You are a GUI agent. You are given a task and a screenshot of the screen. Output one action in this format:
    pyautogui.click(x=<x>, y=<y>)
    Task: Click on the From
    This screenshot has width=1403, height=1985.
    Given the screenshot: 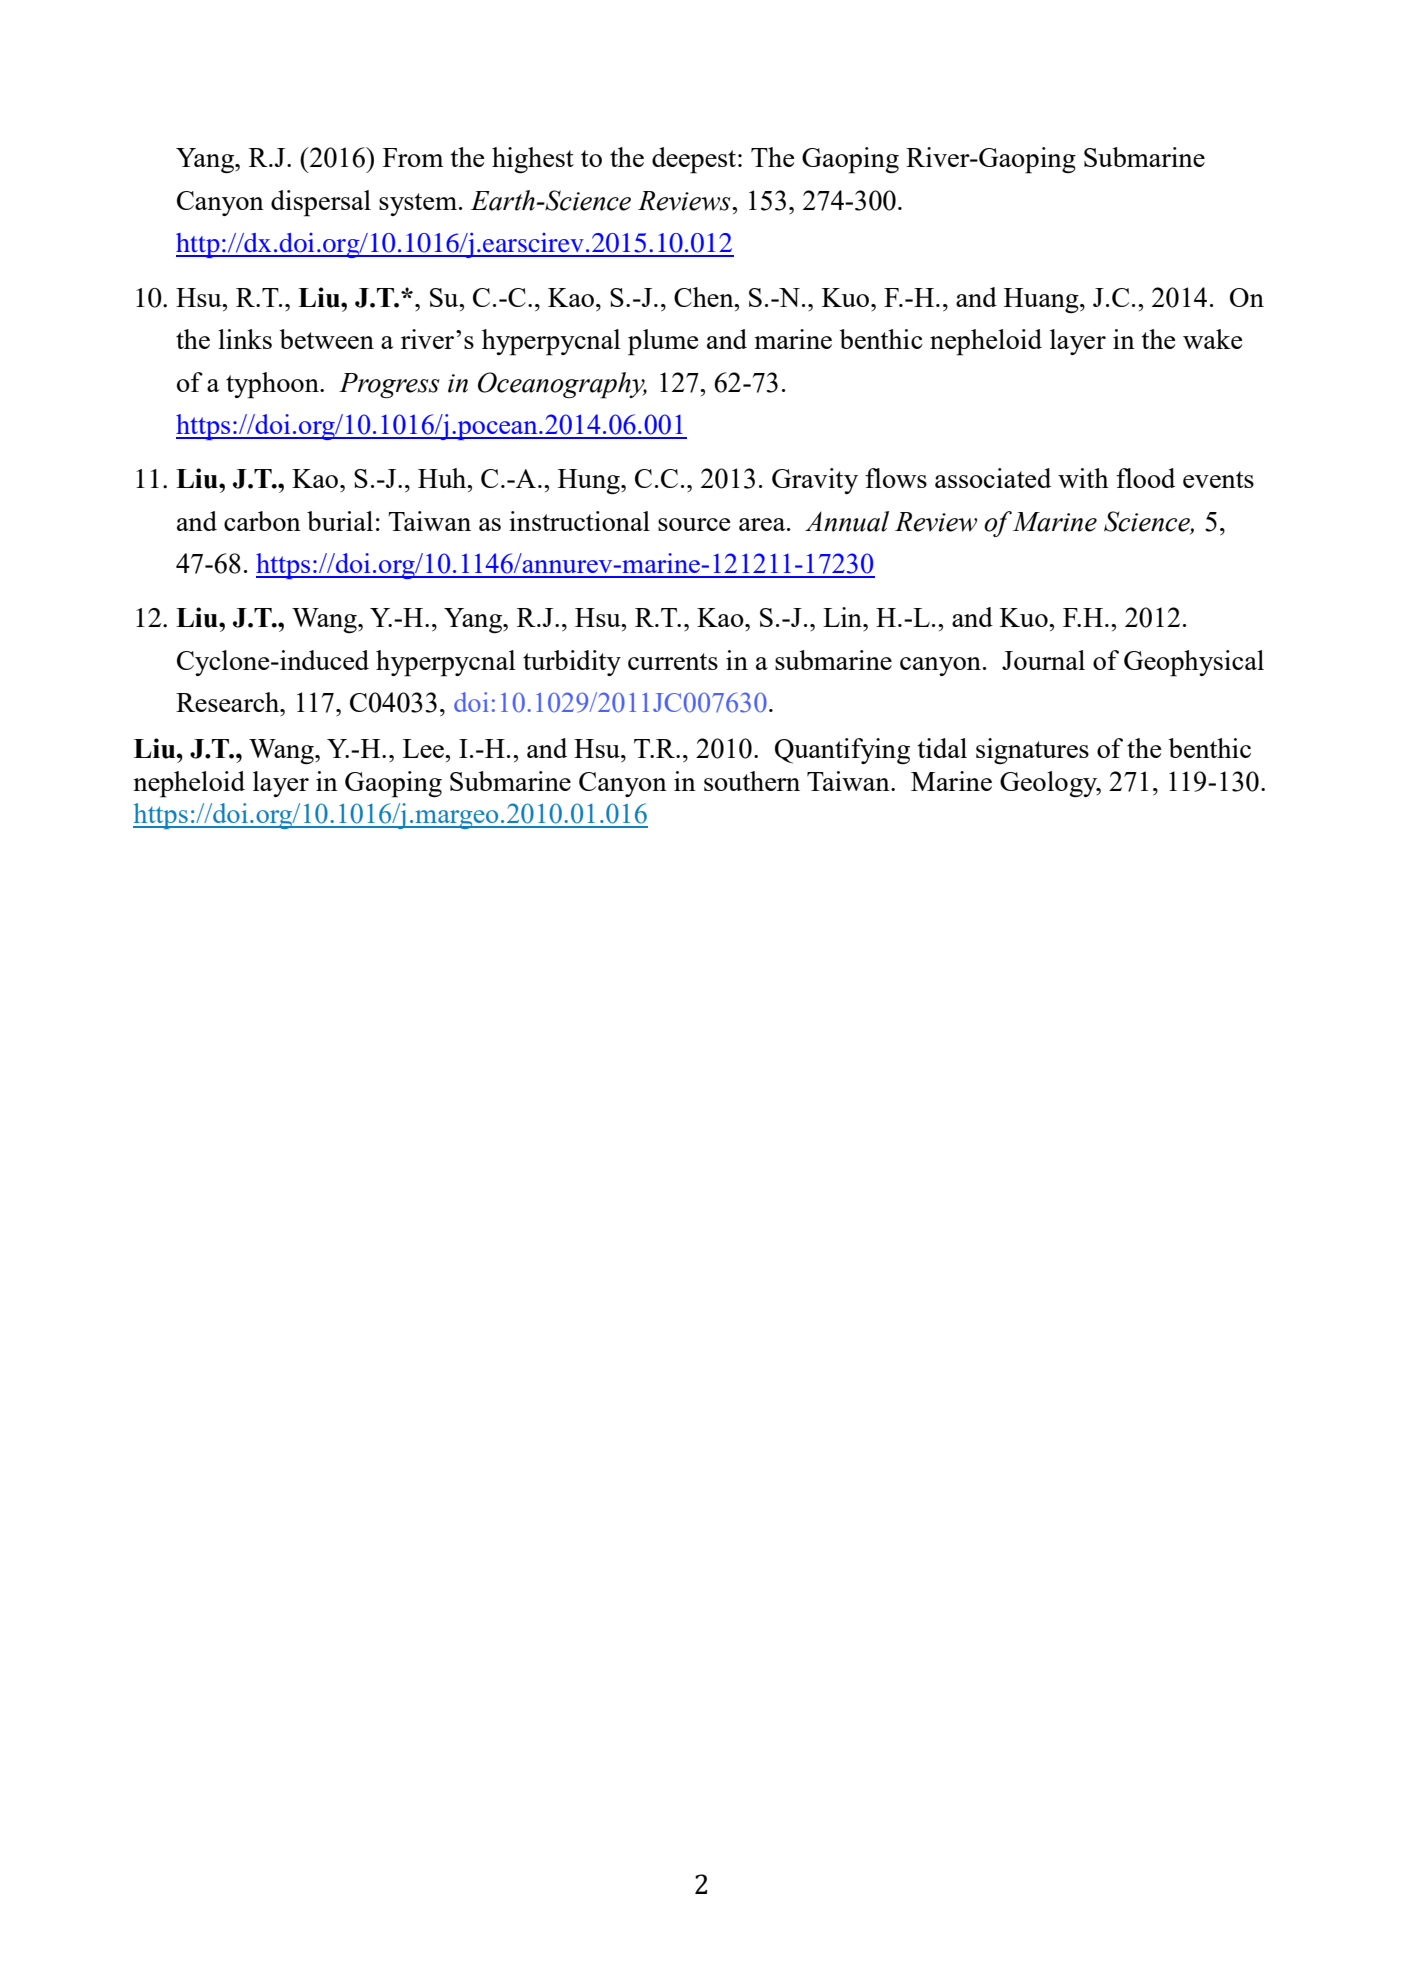 What is the action you would take?
    pyautogui.click(x=413, y=157)
